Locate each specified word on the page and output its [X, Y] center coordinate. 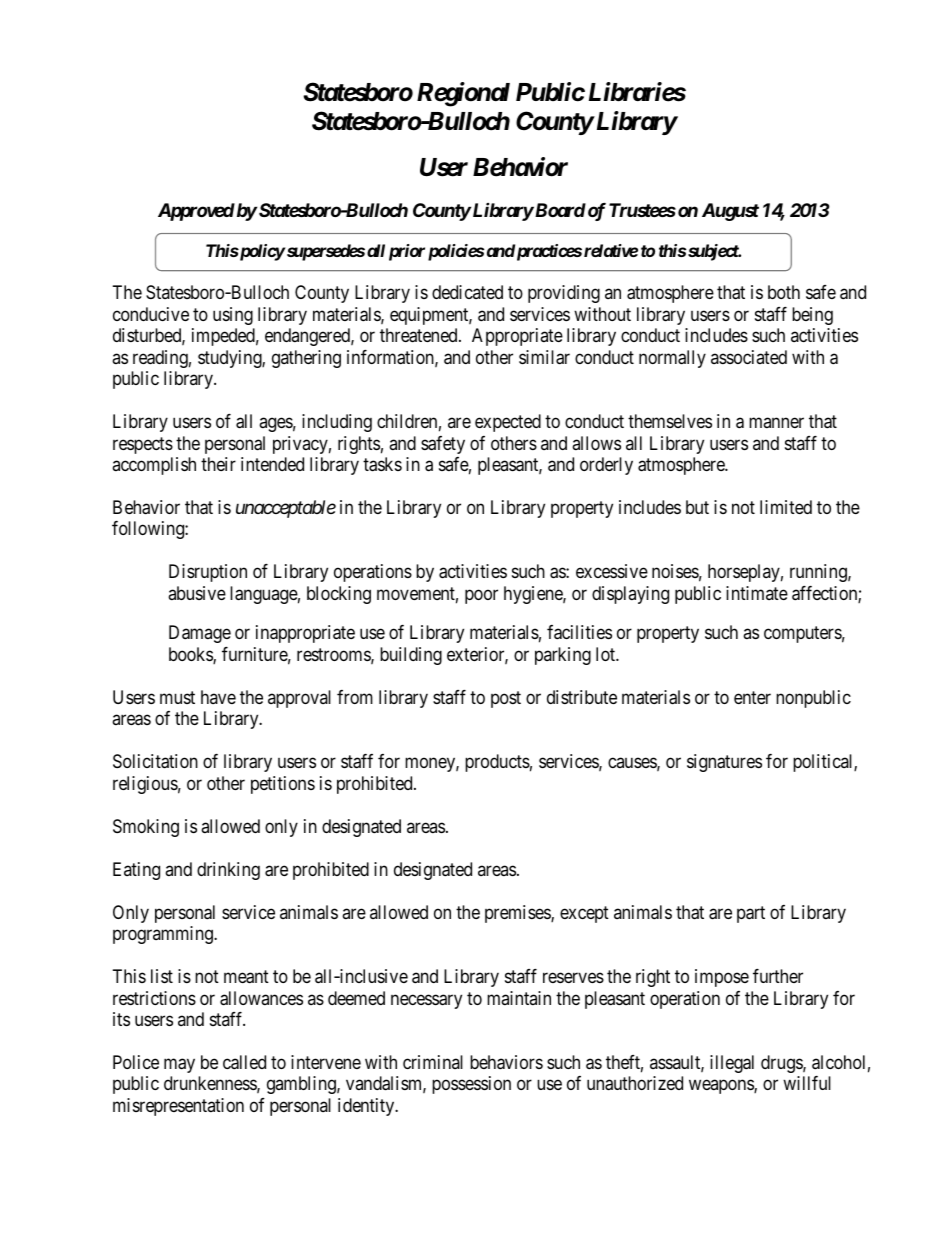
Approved [196, 212]
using [233, 316]
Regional [463, 94]
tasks [382, 464]
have [218, 697]
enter [752, 697]
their [218, 464]
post [506, 699]
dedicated [467, 292]
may [179, 1065]
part [751, 914]
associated [749, 357]
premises [518, 914]
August [730, 212]
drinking [228, 871]
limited [786, 507]
